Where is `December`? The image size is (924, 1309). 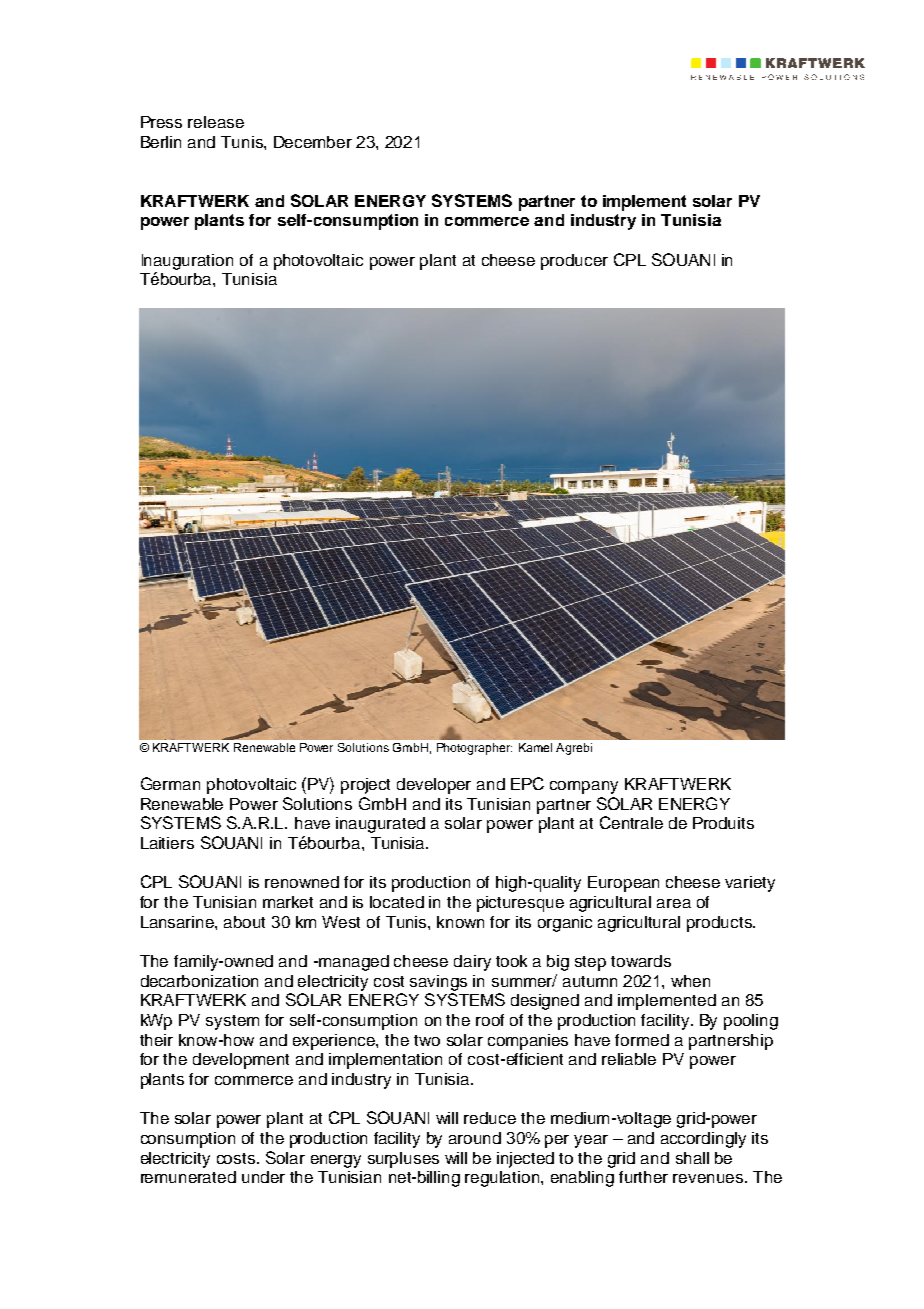 December is located at coordinates (313, 142).
